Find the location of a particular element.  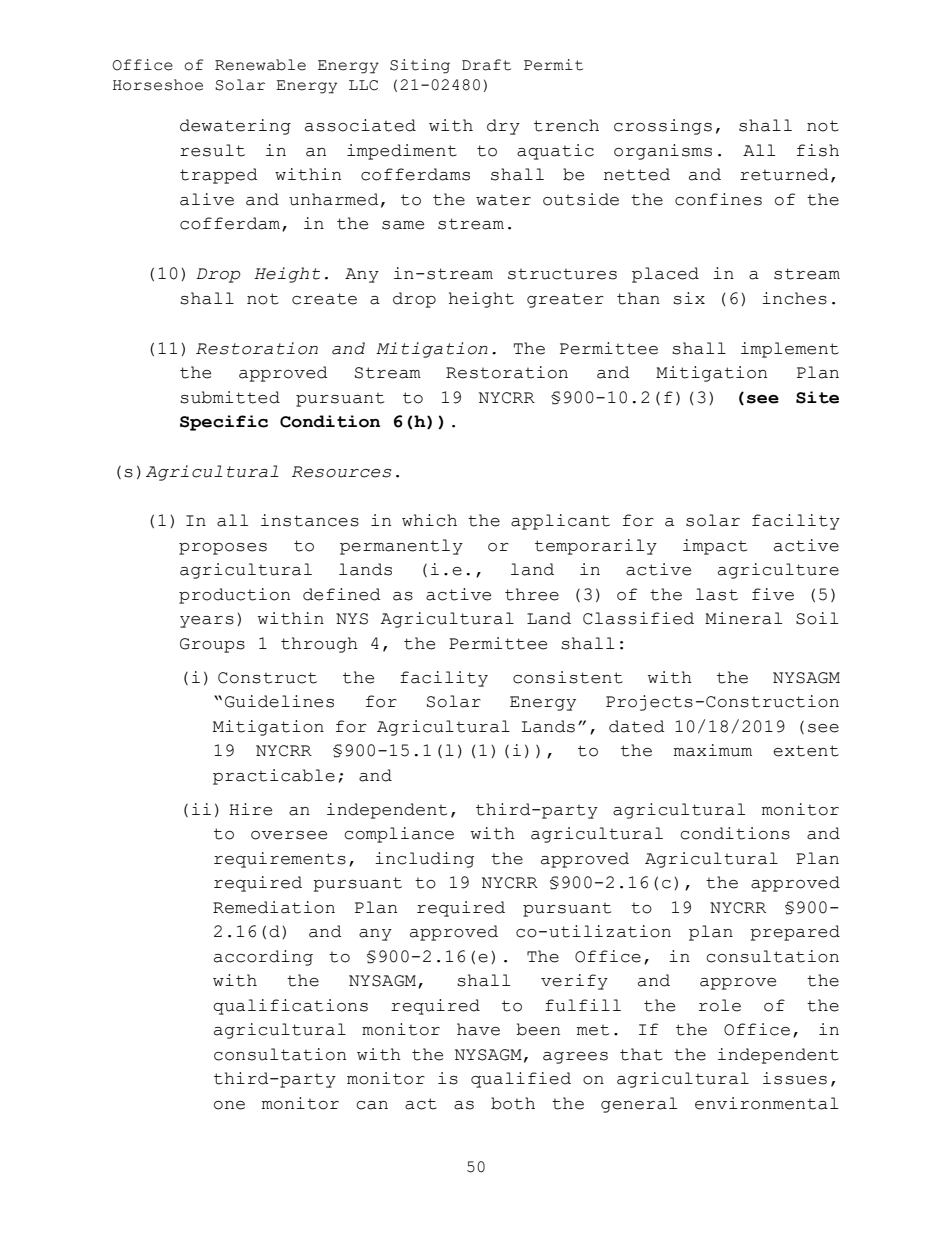

Renewable is located at coordinates (260, 65).
